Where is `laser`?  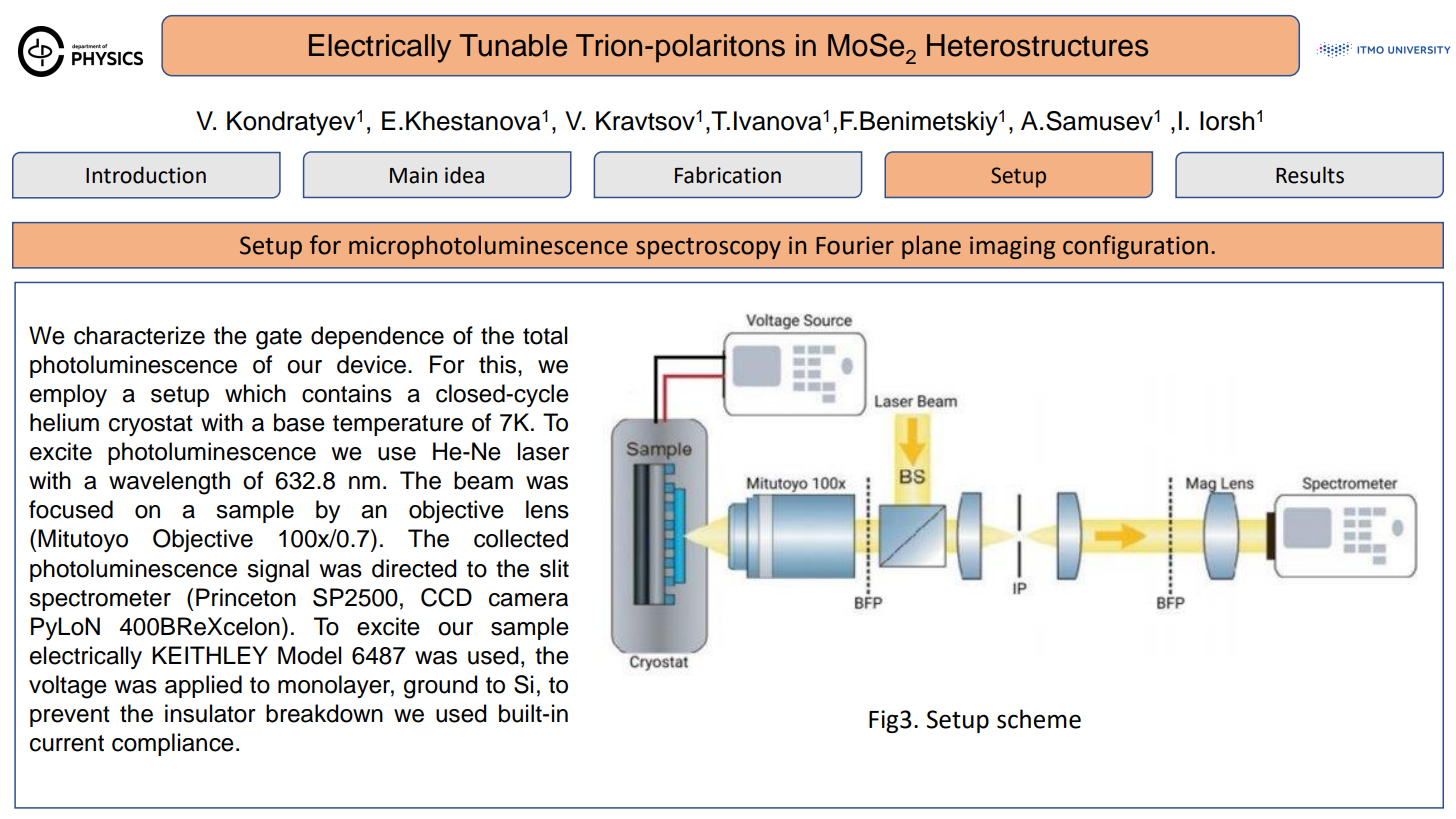
laser is located at coordinates (543, 451).
